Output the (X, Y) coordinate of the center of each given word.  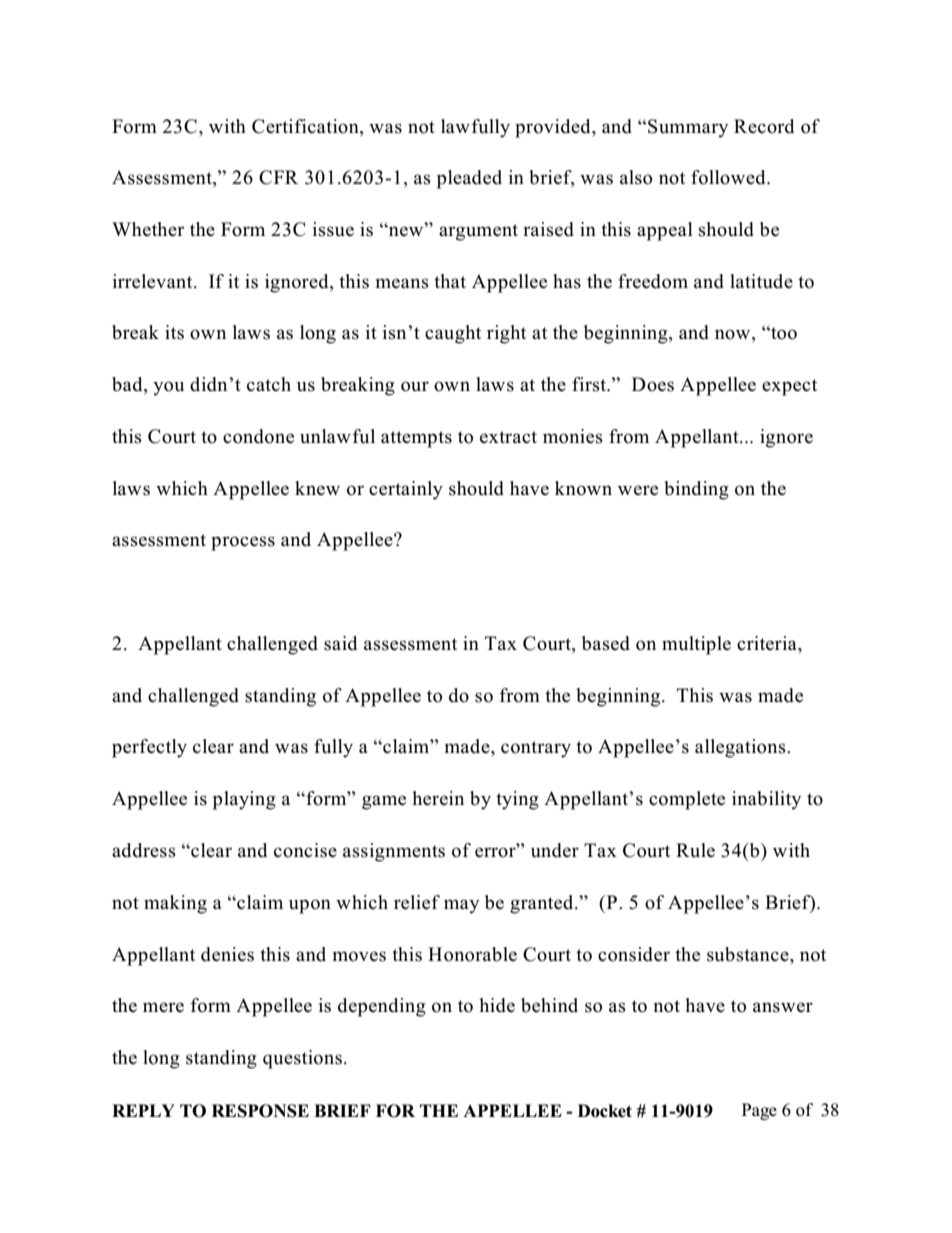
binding (696, 490)
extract (508, 437)
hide (497, 1005)
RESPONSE (260, 1111)
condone (258, 436)
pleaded (469, 179)
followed (729, 177)
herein (438, 798)
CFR (278, 177)
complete (687, 800)
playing (244, 800)
